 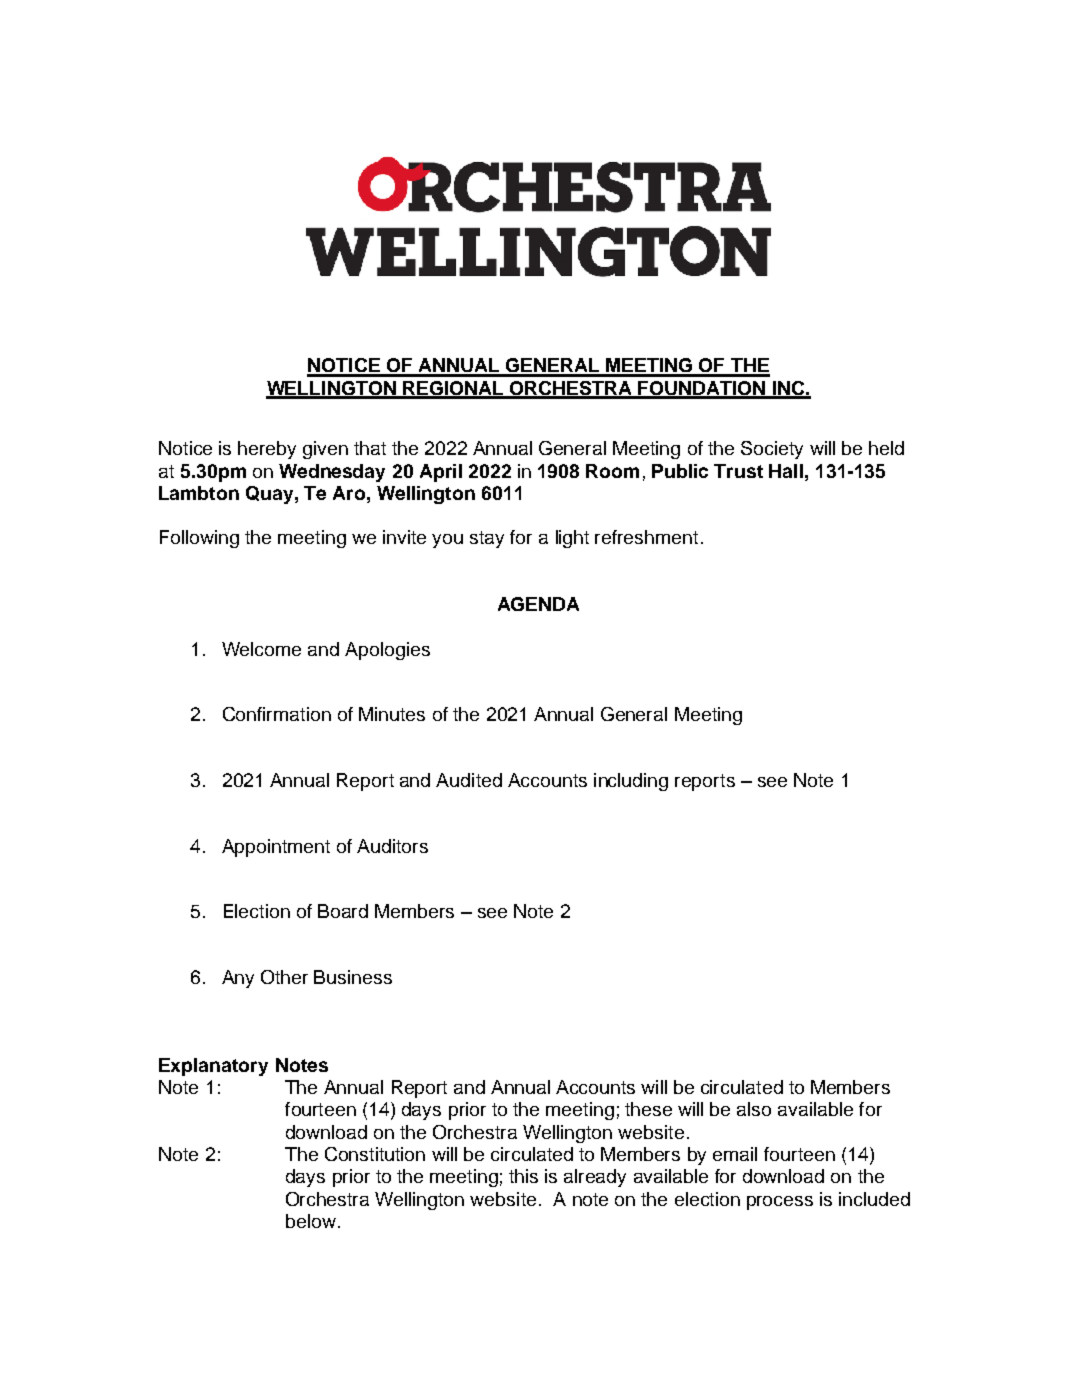 I want to click on refreshment, so click(x=646, y=537).
